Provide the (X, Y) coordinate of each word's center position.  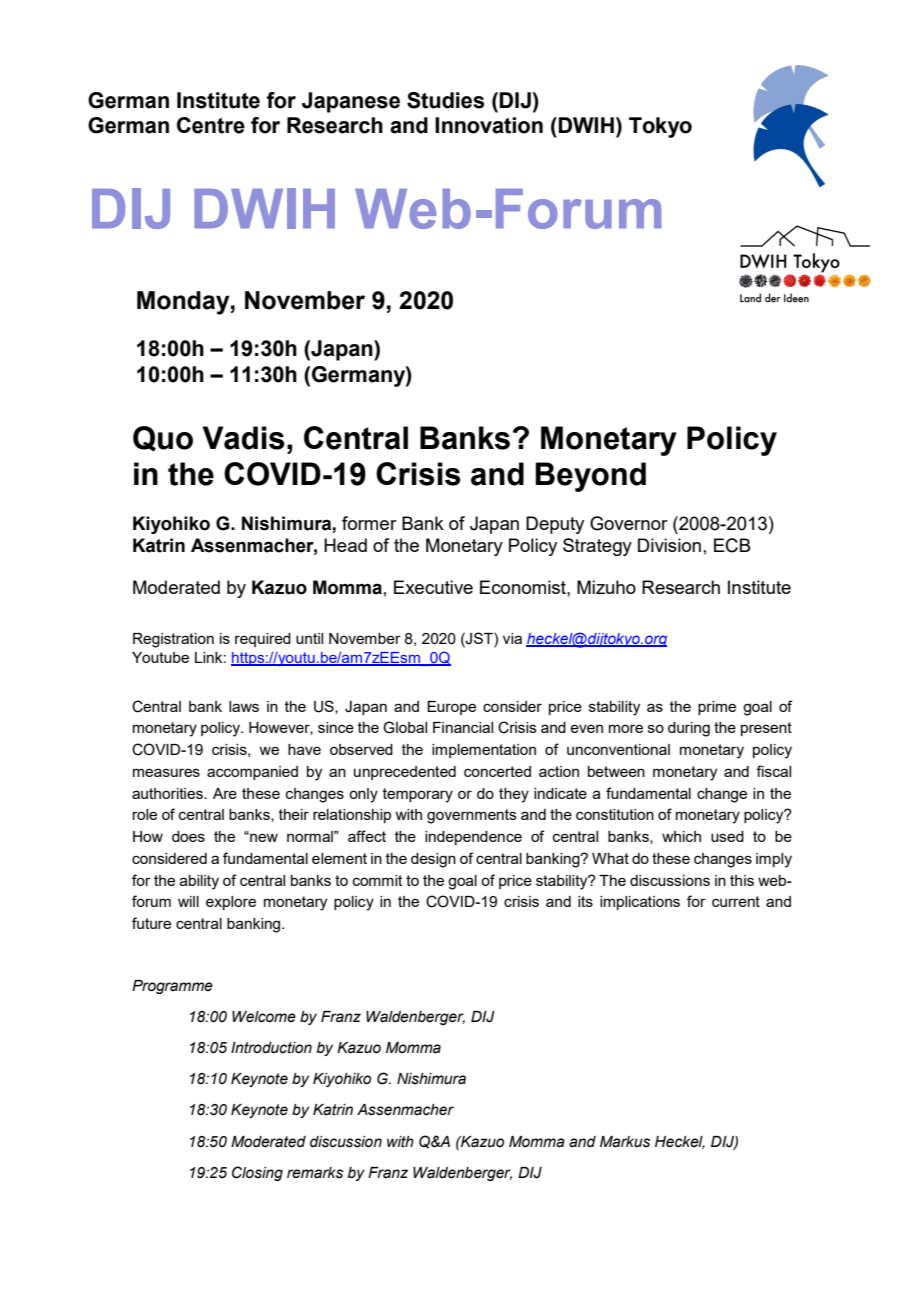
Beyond (591, 477)
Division (669, 545)
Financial (463, 727)
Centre (211, 125)
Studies (445, 100)
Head (345, 545)
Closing (257, 1173)
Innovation (489, 125)
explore (231, 903)
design (433, 860)
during (689, 729)
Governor (629, 523)
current (736, 901)
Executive (433, 587)
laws (244, 706)
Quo (163, 438)
